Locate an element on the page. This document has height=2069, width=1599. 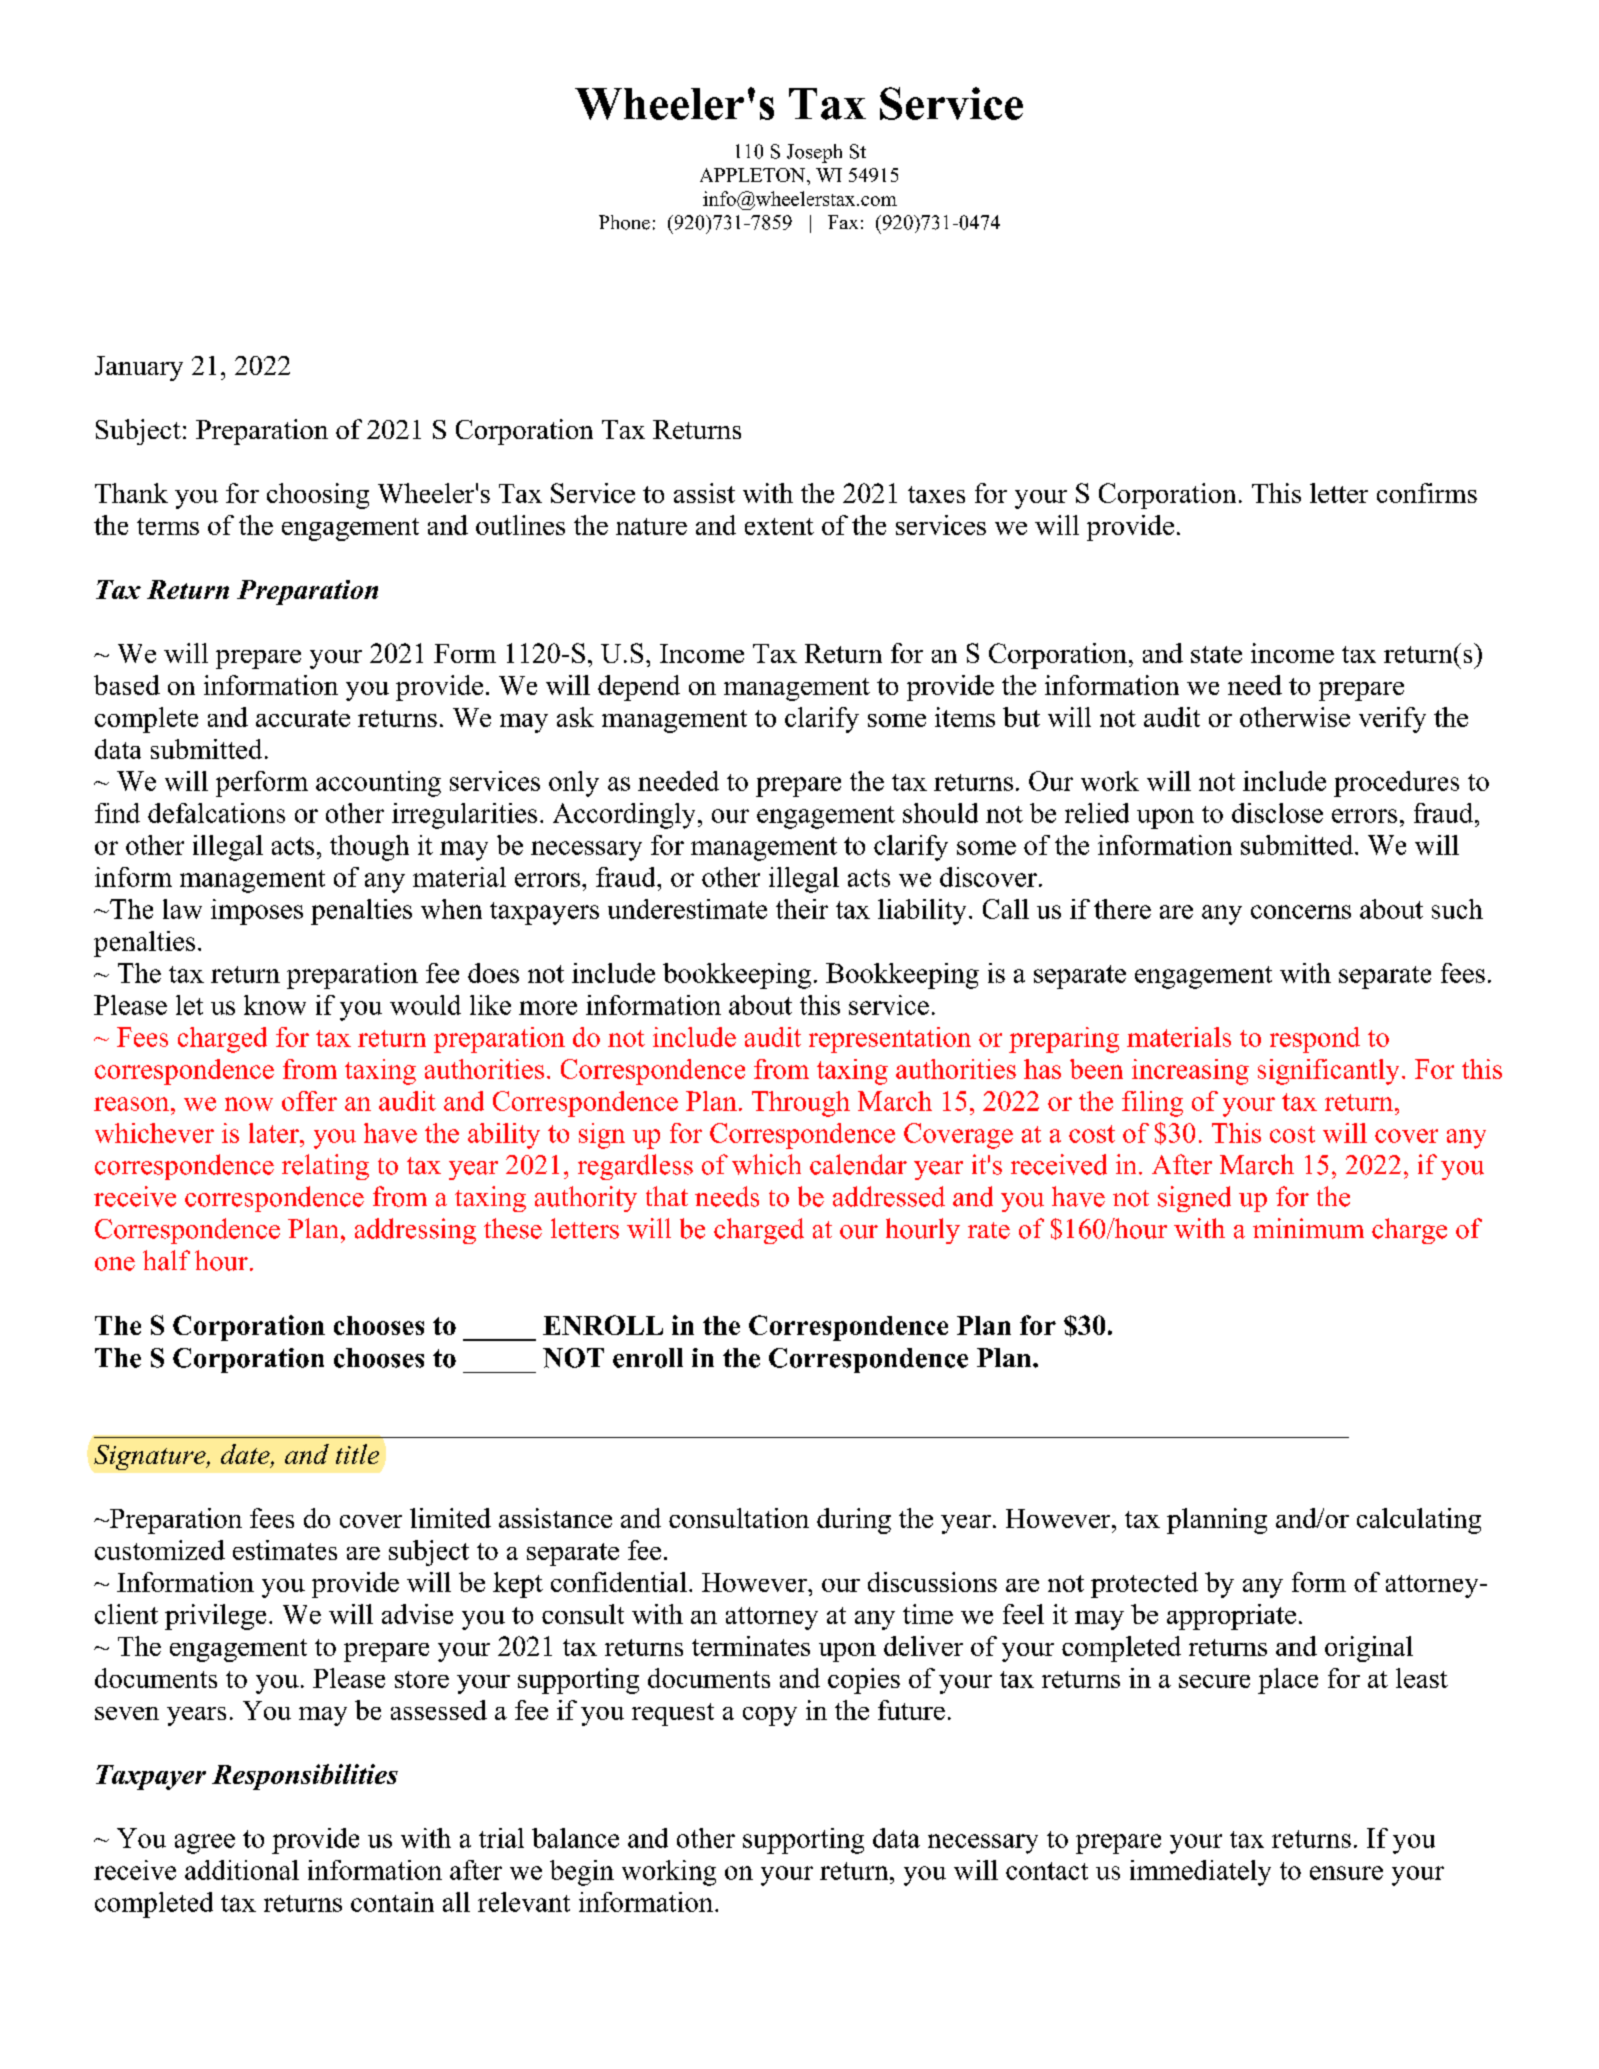
representation is located at coordinates (890, 1040).
